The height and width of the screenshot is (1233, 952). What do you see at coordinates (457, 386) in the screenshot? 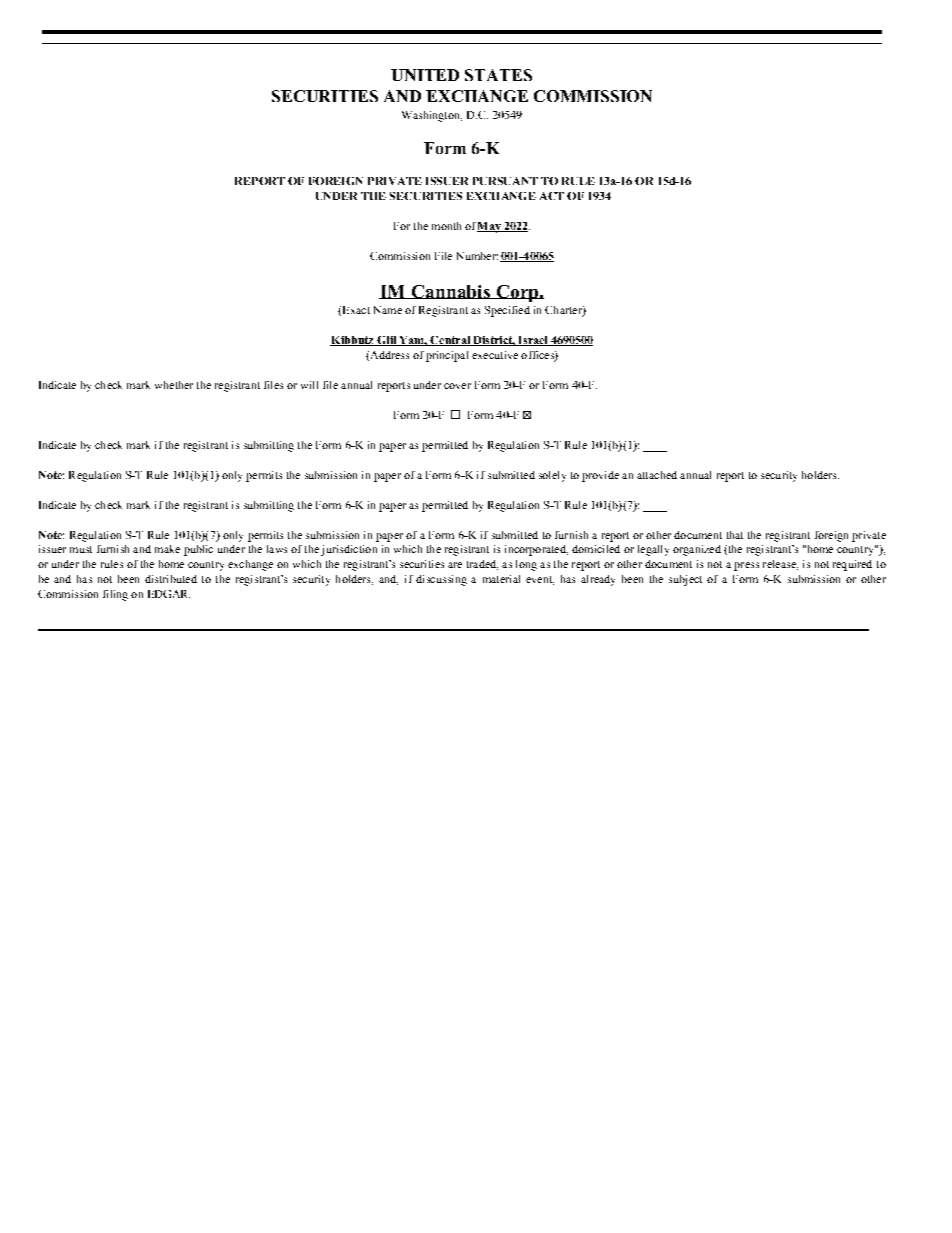
I see `cover` at bounding box center [457, 386].
